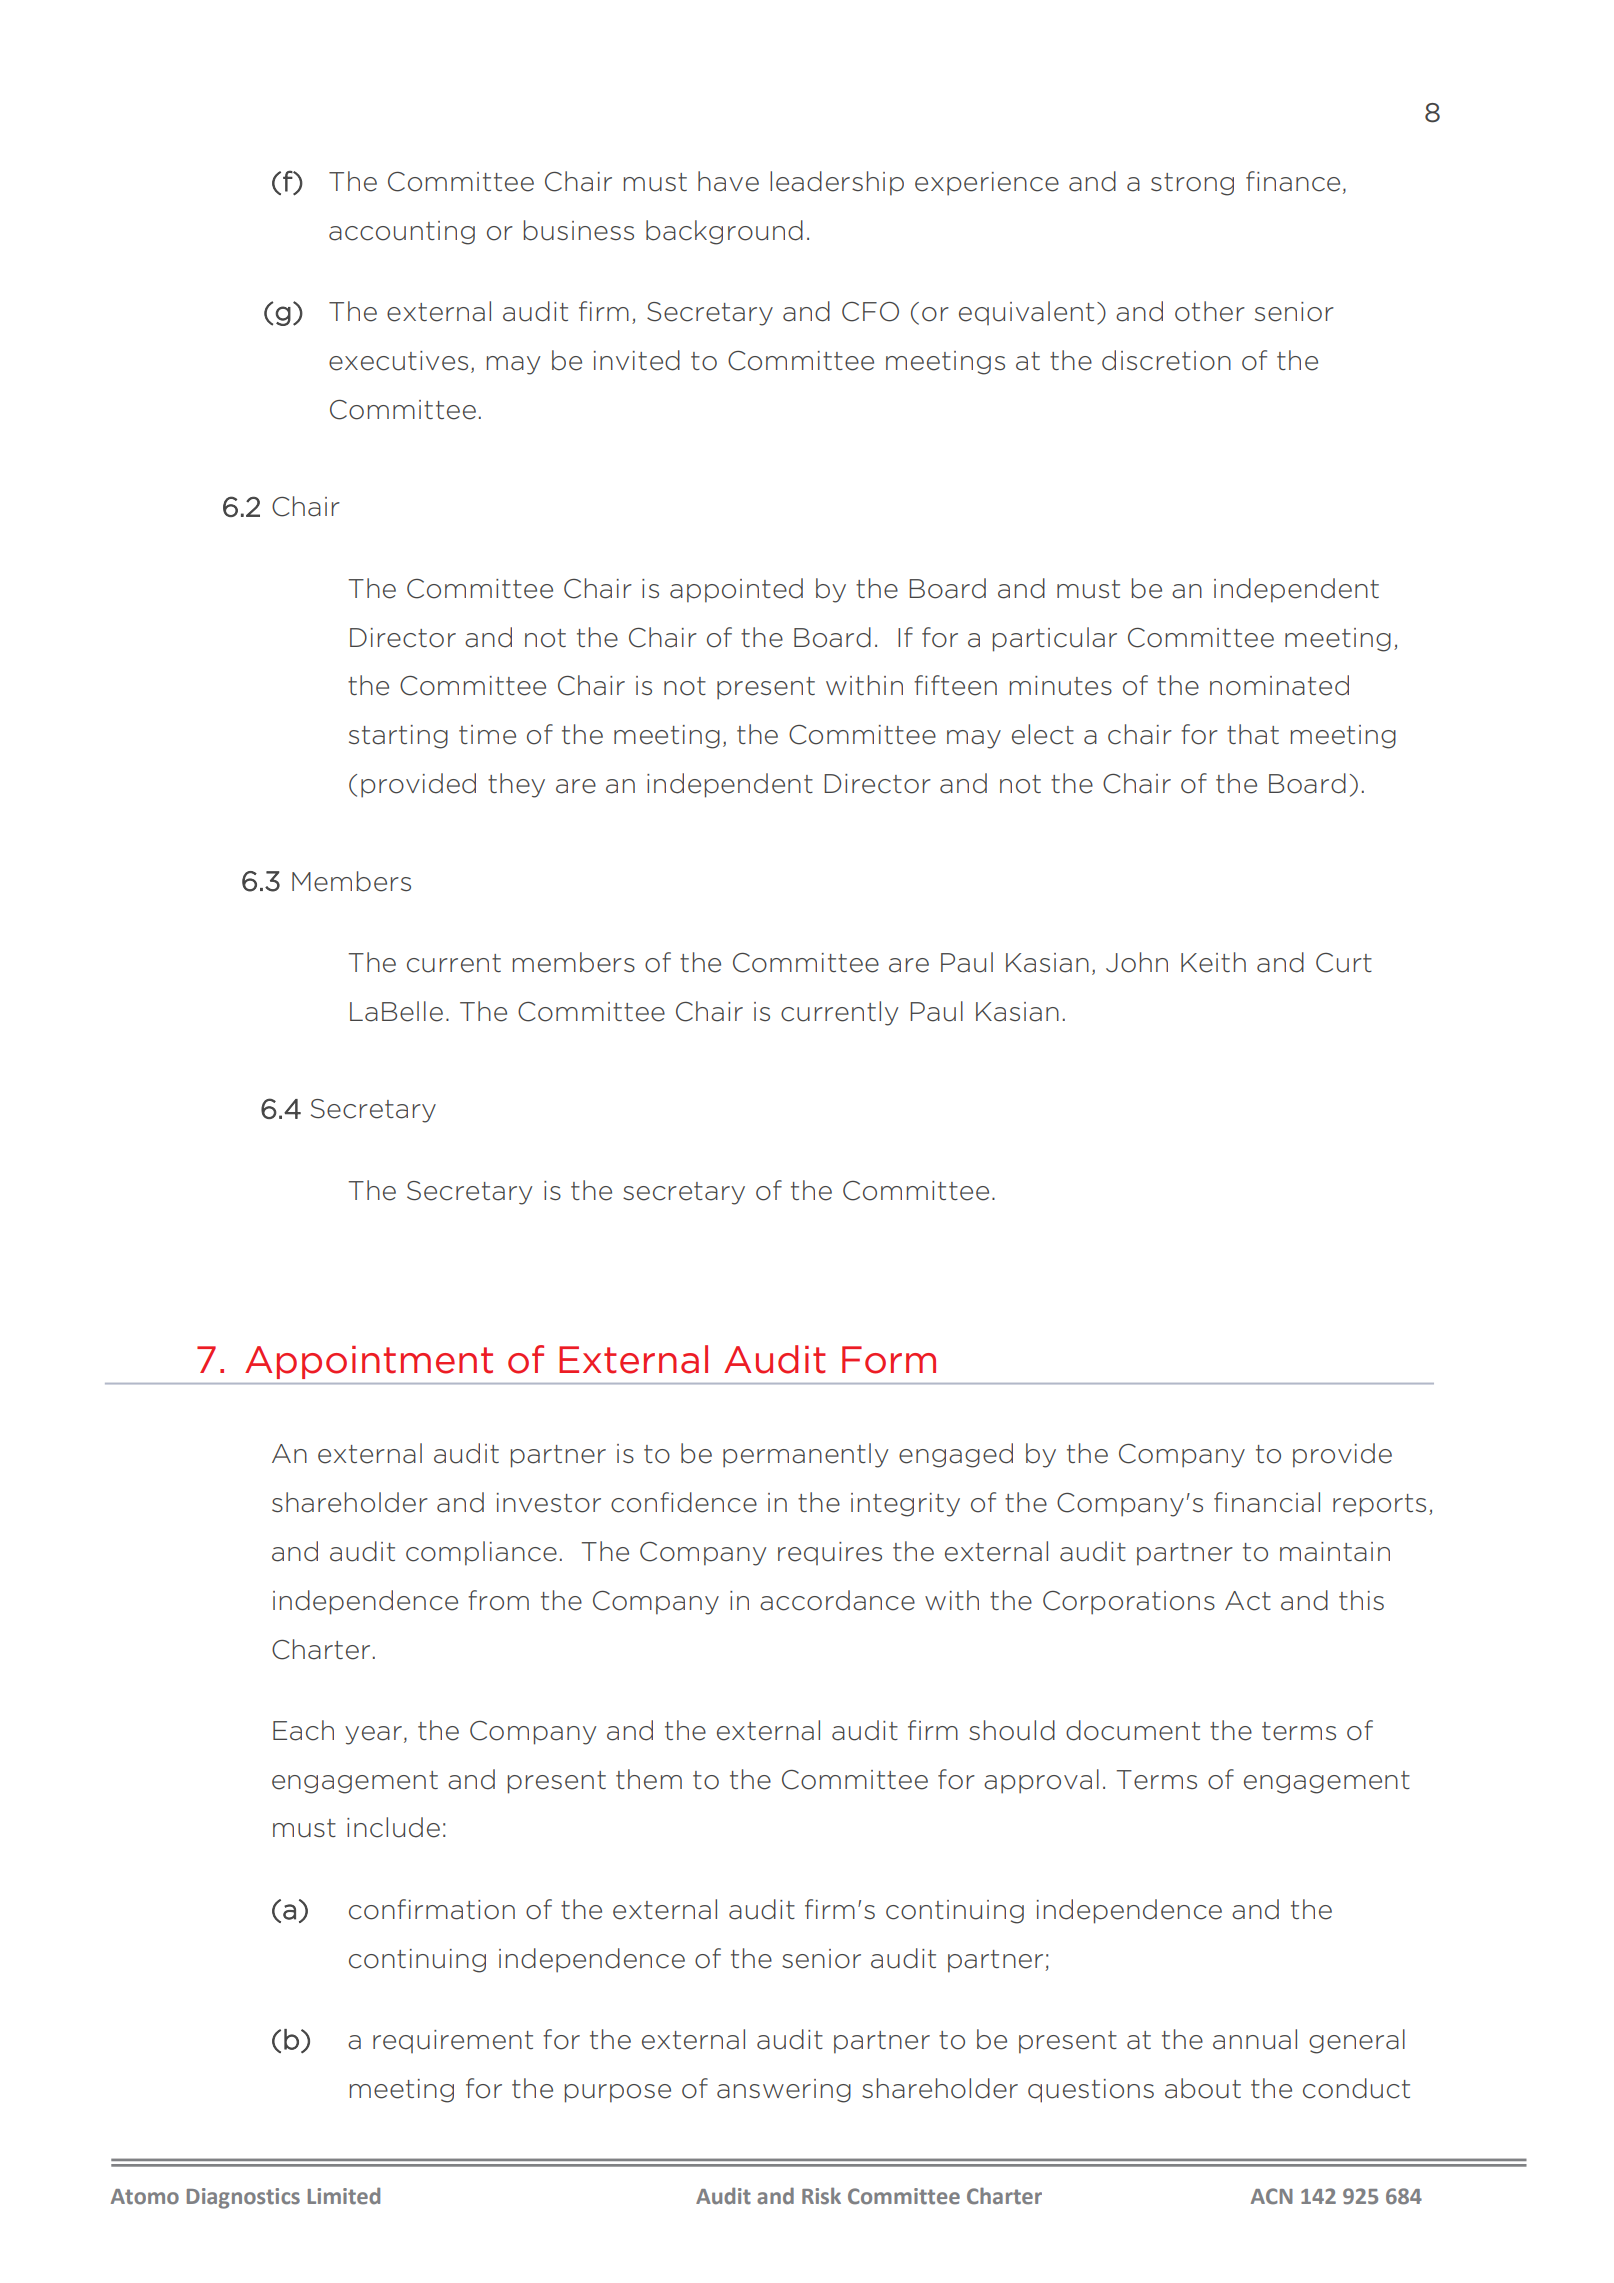 Image resolution: width=1614 pixels, height=2283 pixels. What do you see at coordinates (398, 737) in the document?
I see `starting` at bounding box center [398, 737].
